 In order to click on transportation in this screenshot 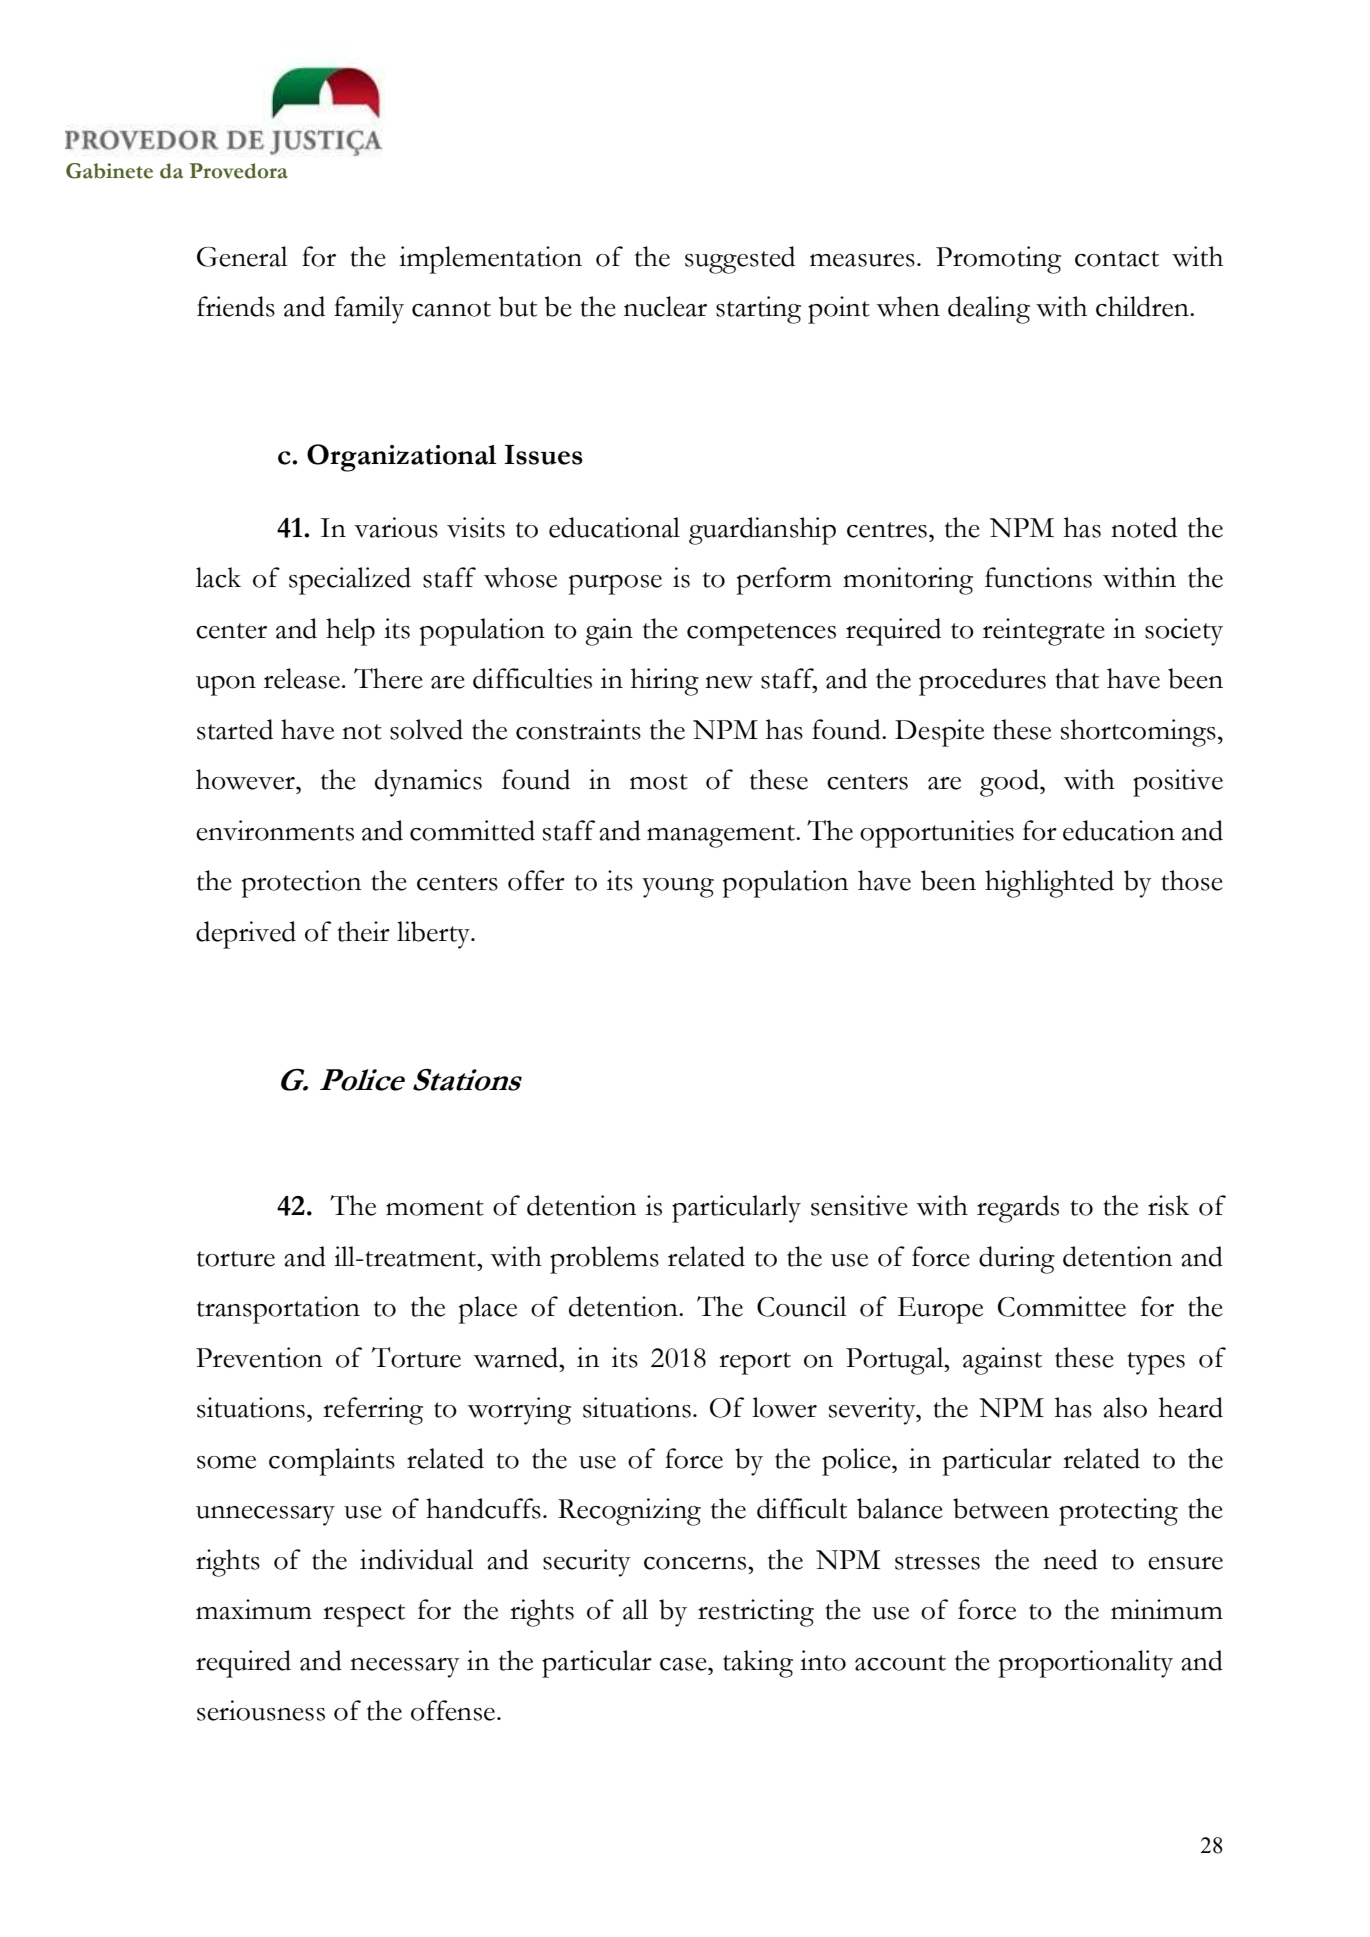, I will do `click(278, 1310)`.
